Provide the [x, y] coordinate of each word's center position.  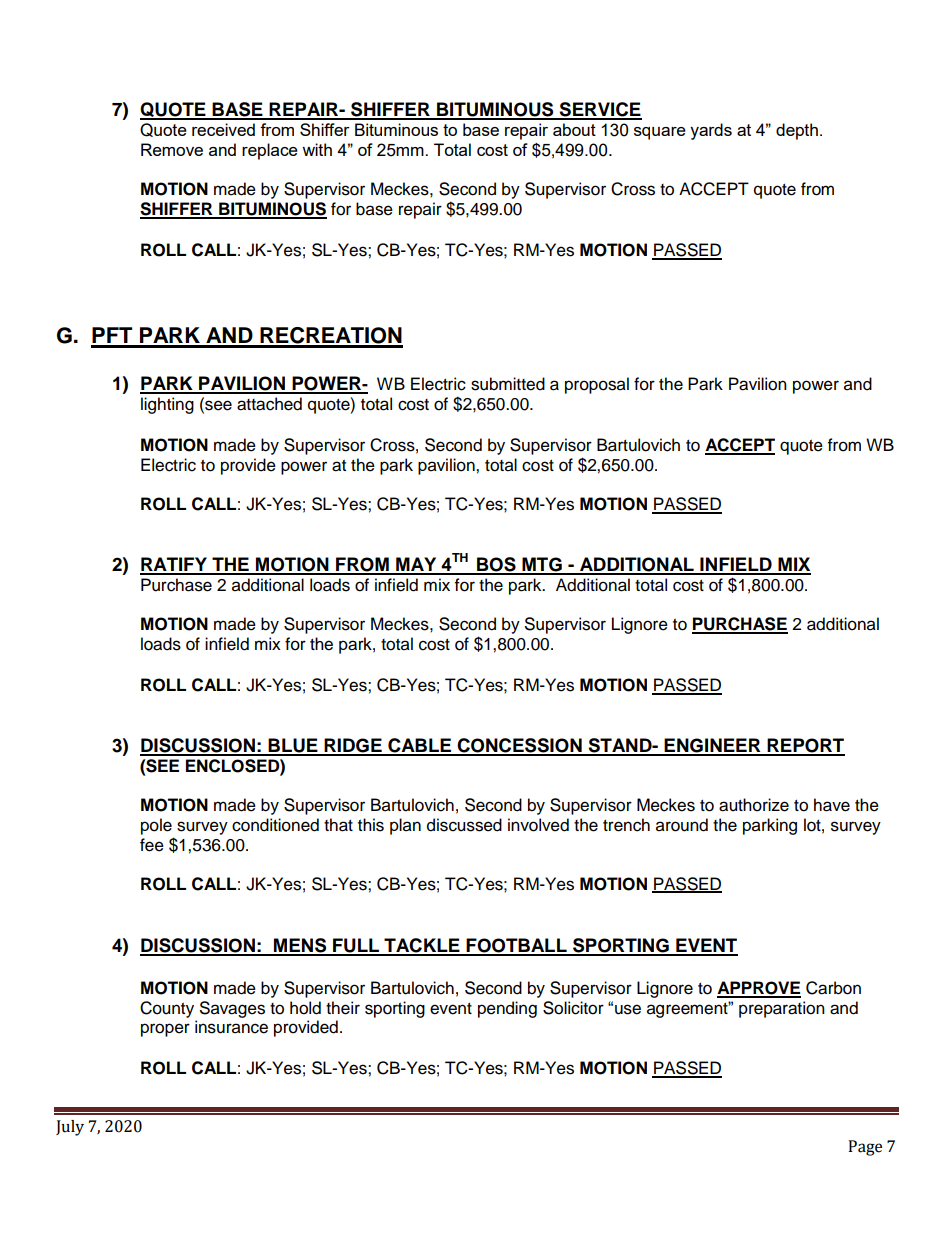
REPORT [805, 746]
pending [507, 1009]
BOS [496, 565]
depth [797, 131]
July [70, 1128]
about [574, 129]
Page [865, 1148]
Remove [172, 149]
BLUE [293, 746]
